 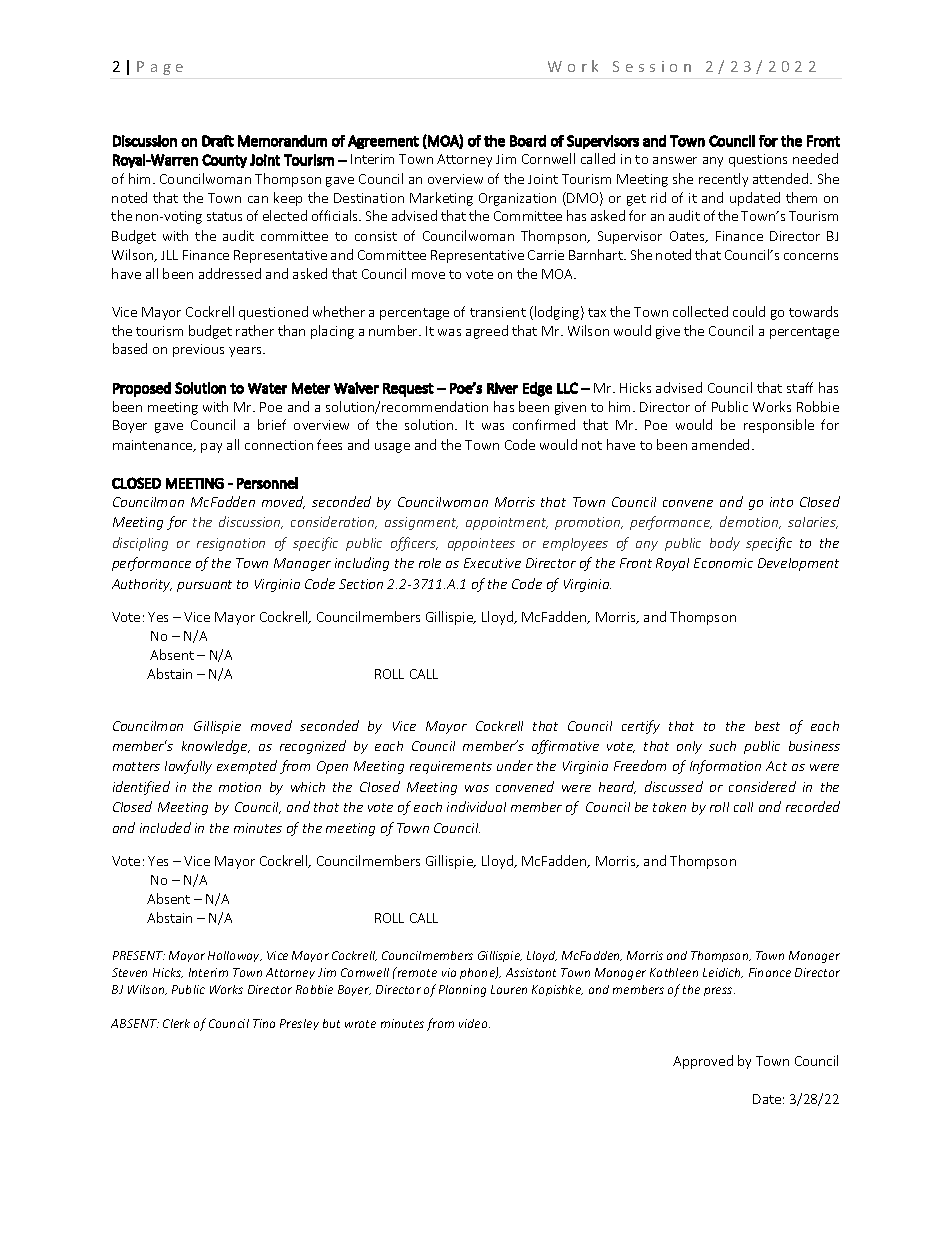 What do you see at coordinates (176, 1023) in the screenshot?
I see `Clerk` at bounding box center [176, 1023].
